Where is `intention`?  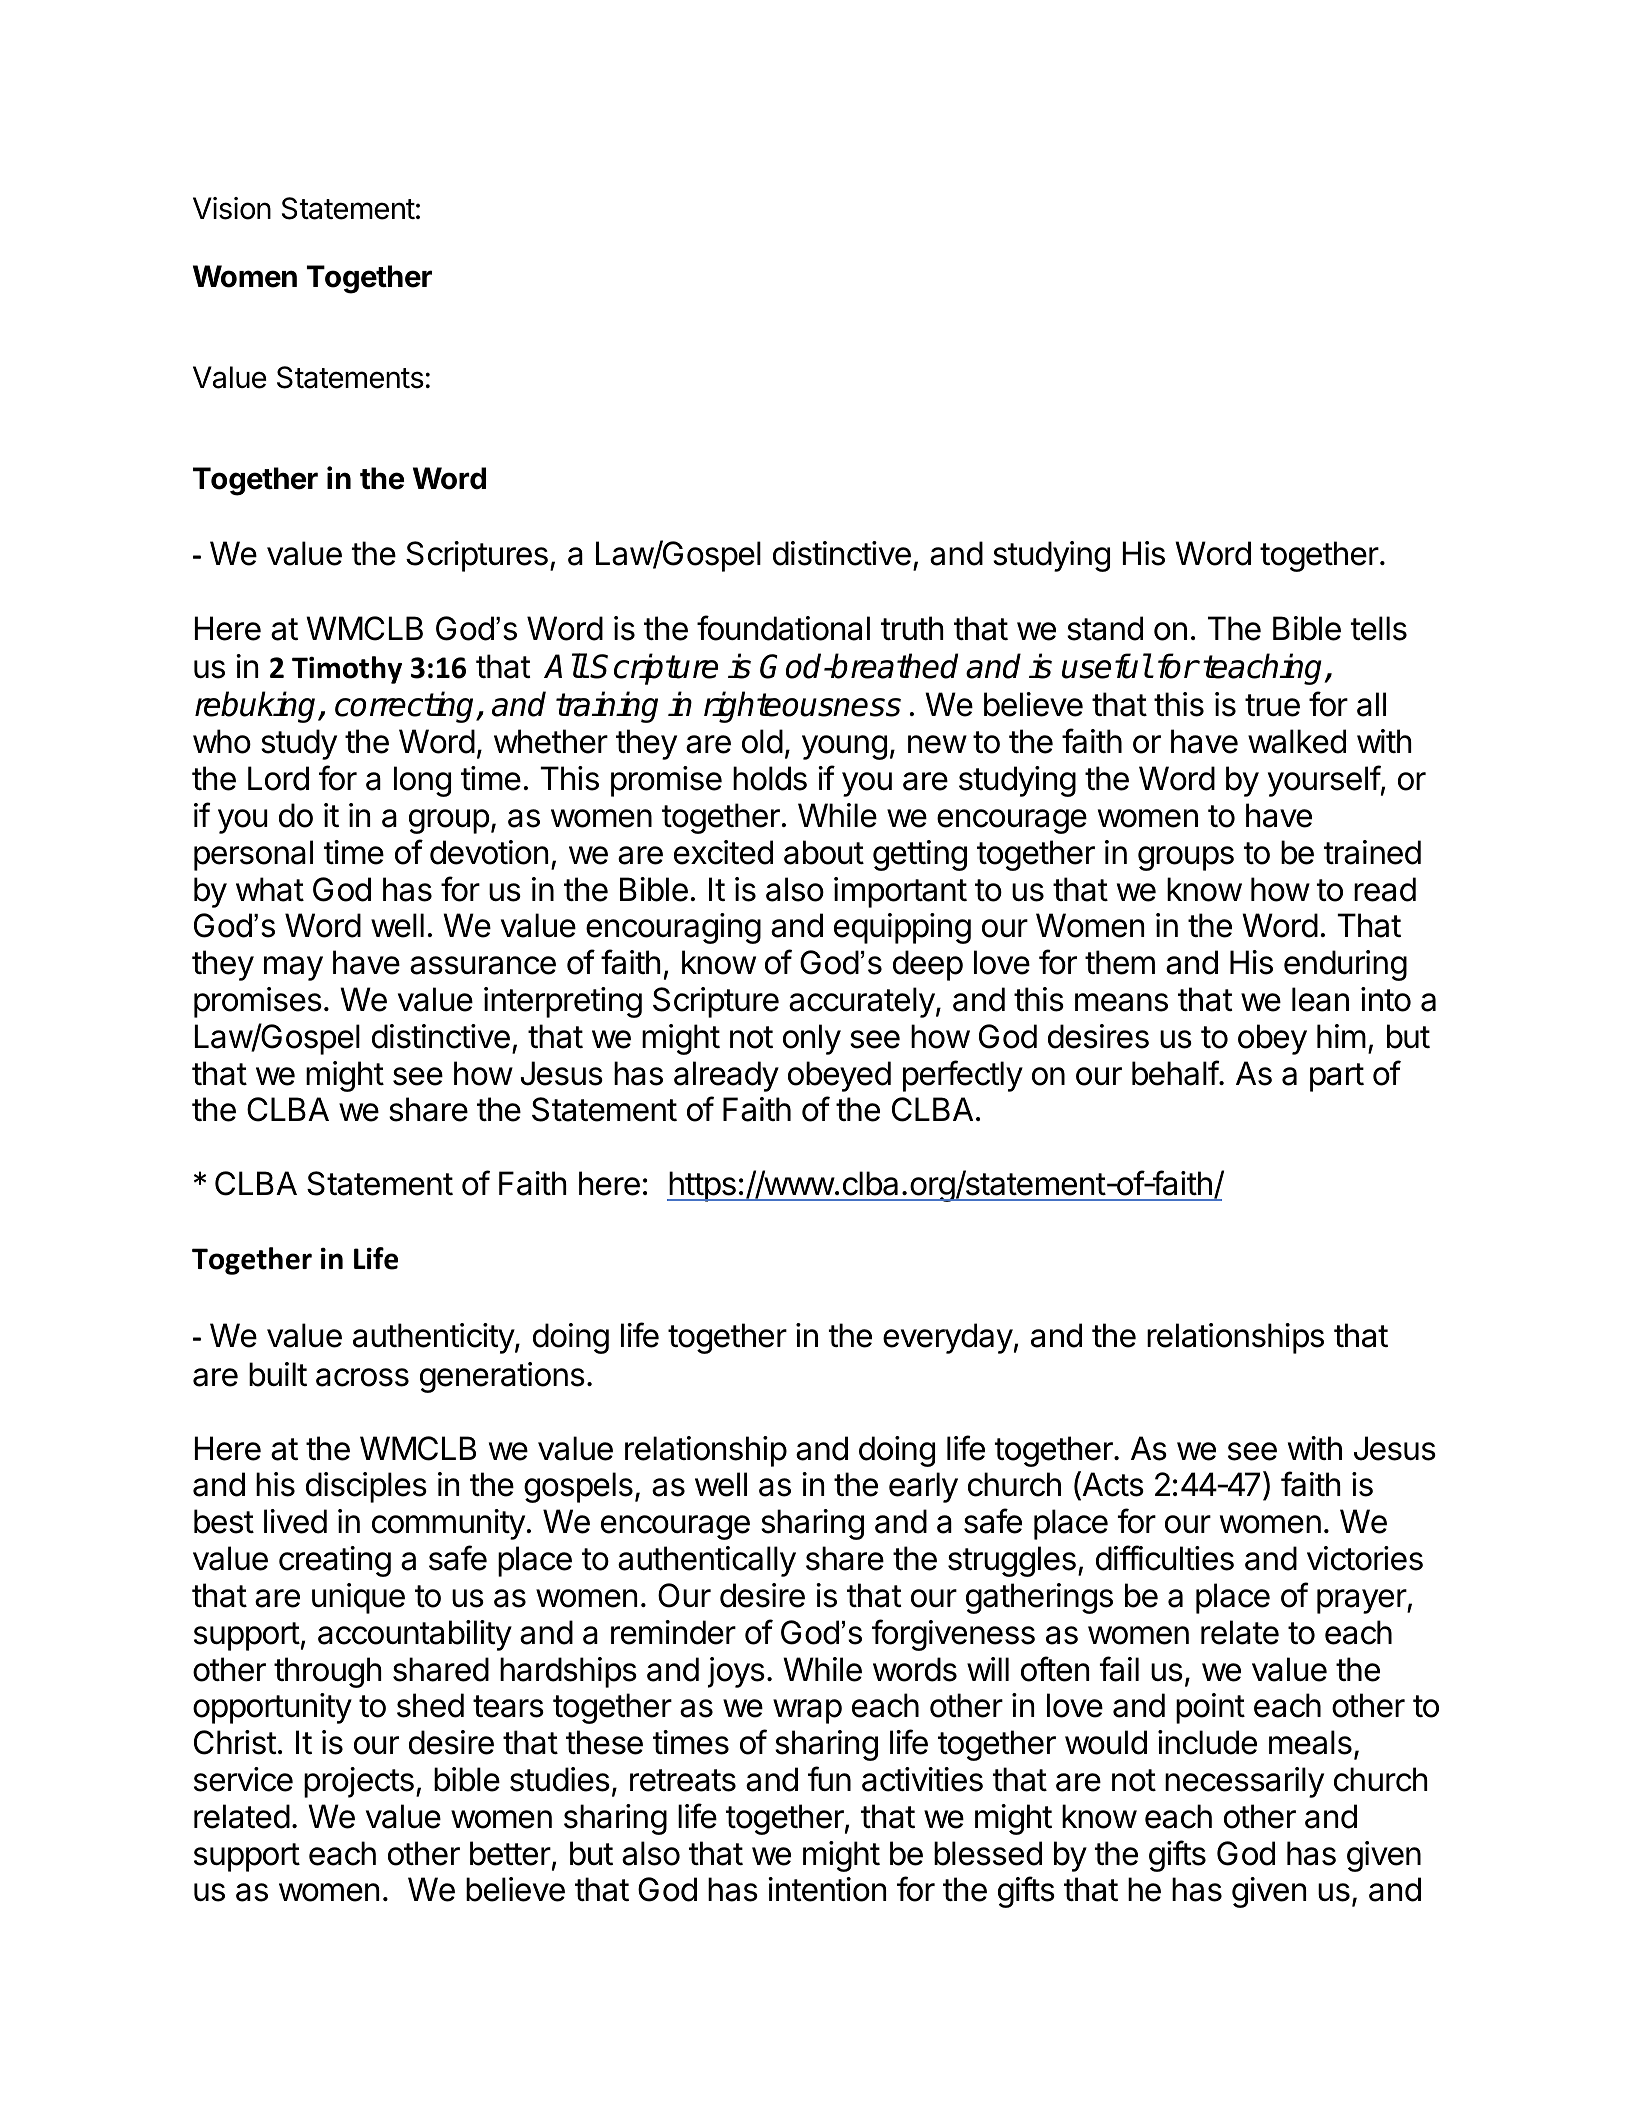 intention is located at coordinates (827, 1889).
